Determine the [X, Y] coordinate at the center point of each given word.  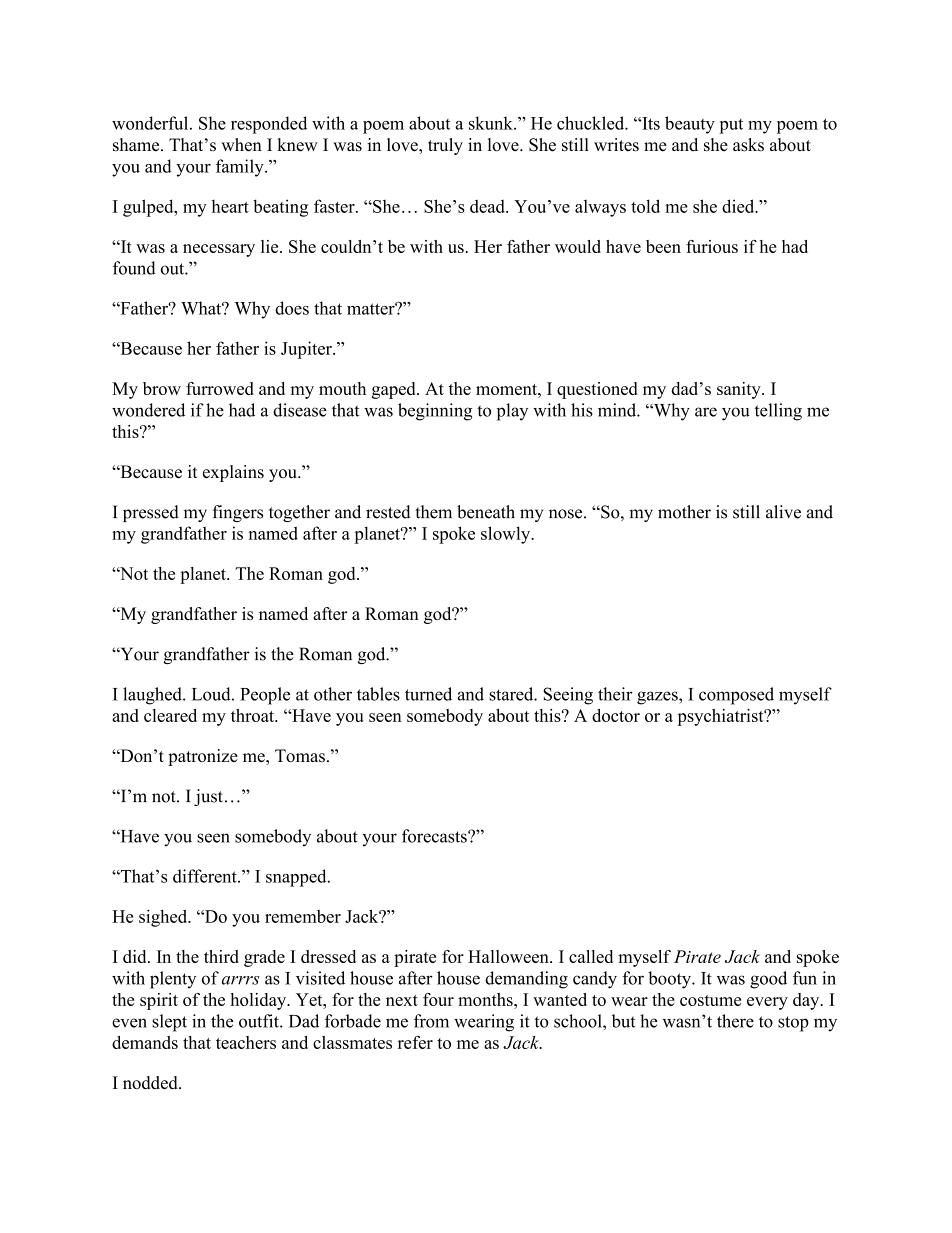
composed [736, 696]
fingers [238, 513]
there [735, 1021]
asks [748, 145]
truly [445, 146]
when [241, 145]
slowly [507, 535]
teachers [246, 1042]
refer [415, 1042]
